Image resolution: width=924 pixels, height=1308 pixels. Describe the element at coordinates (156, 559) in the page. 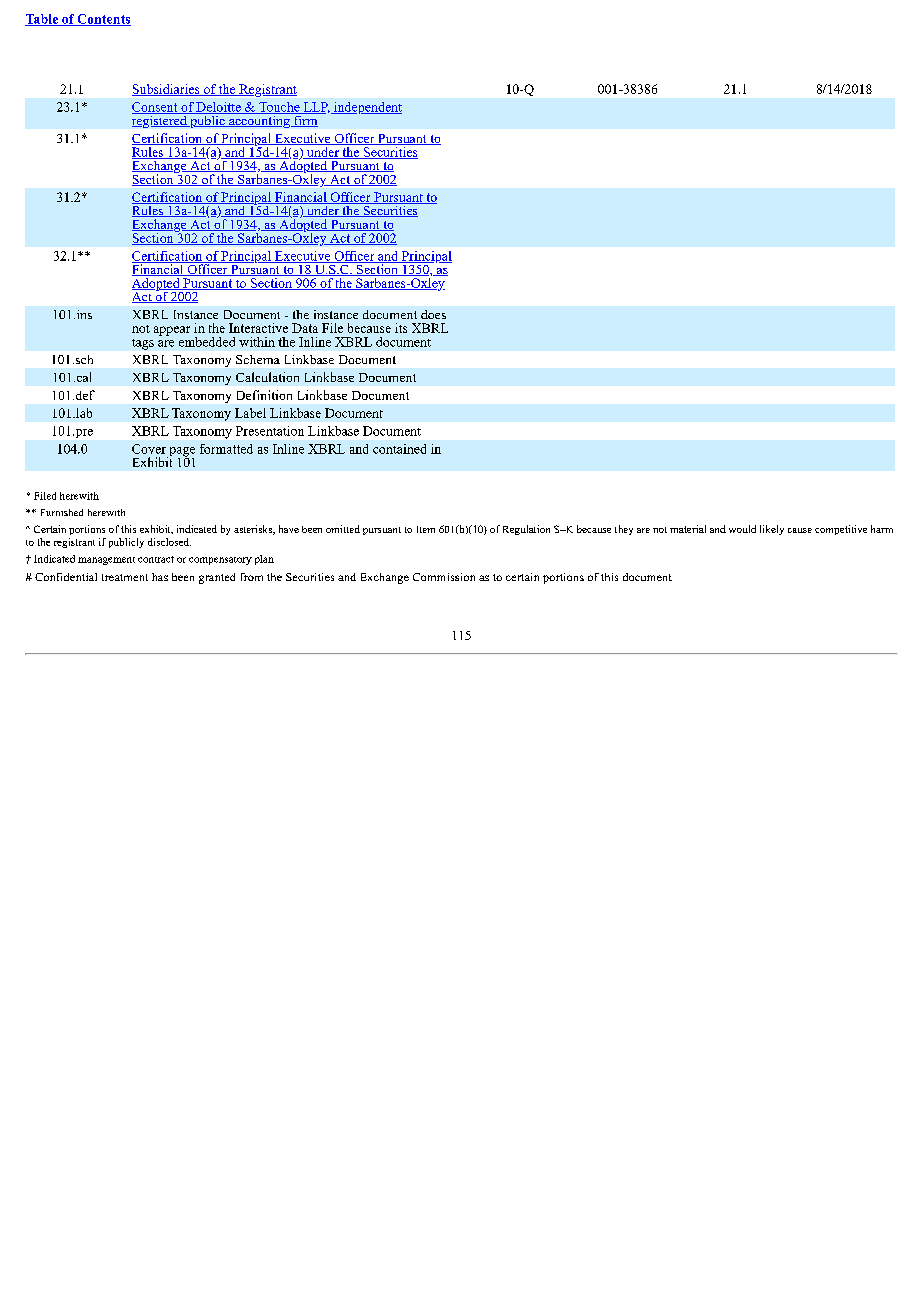

I see `contract` at that location.
